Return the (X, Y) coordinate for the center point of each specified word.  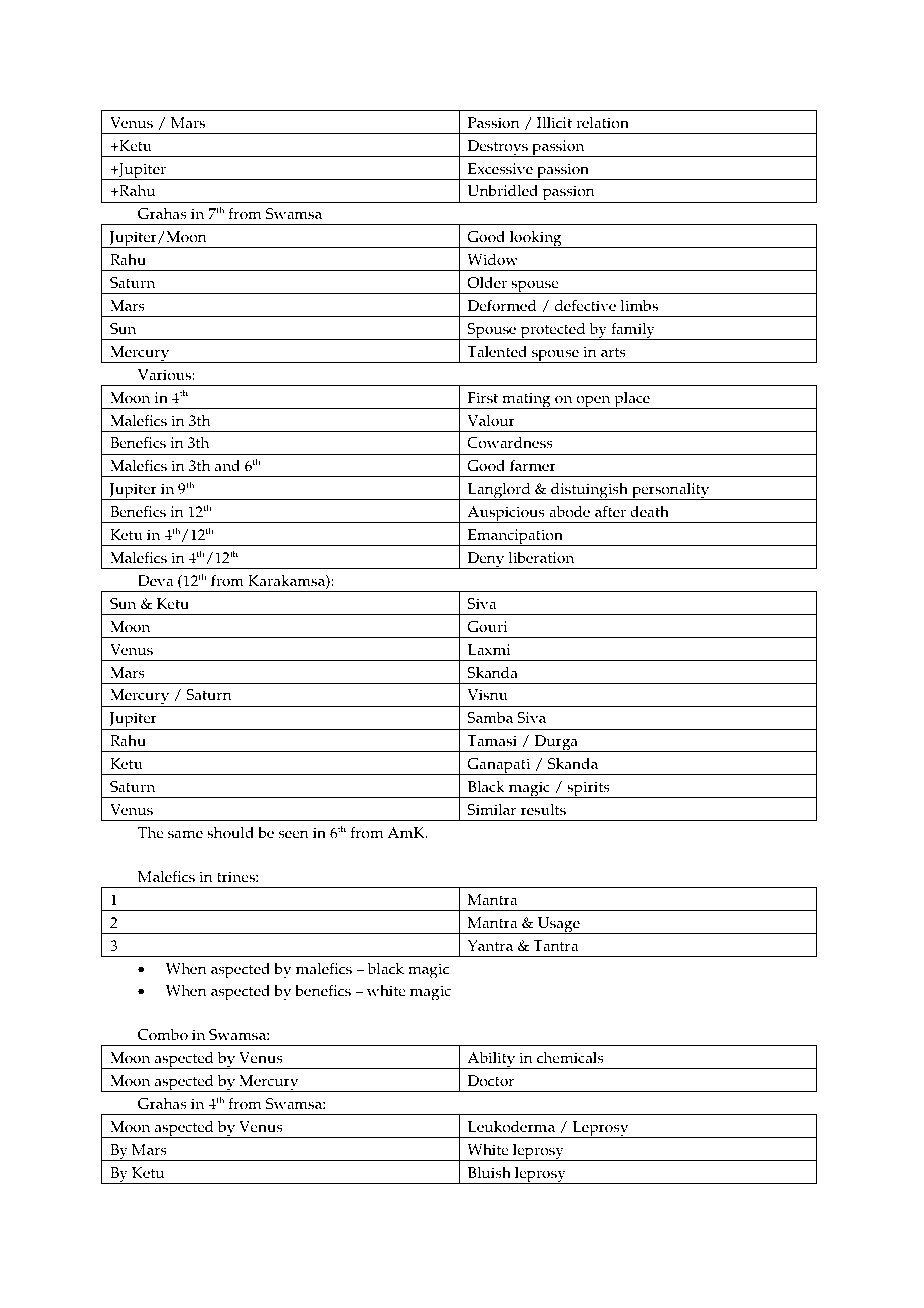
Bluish (489, 1173)
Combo (163, 1035)
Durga (556, 743)
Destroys (497, 148)
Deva (155, 581)
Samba (490, 718)
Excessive (500, 169)
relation (602, 123)
